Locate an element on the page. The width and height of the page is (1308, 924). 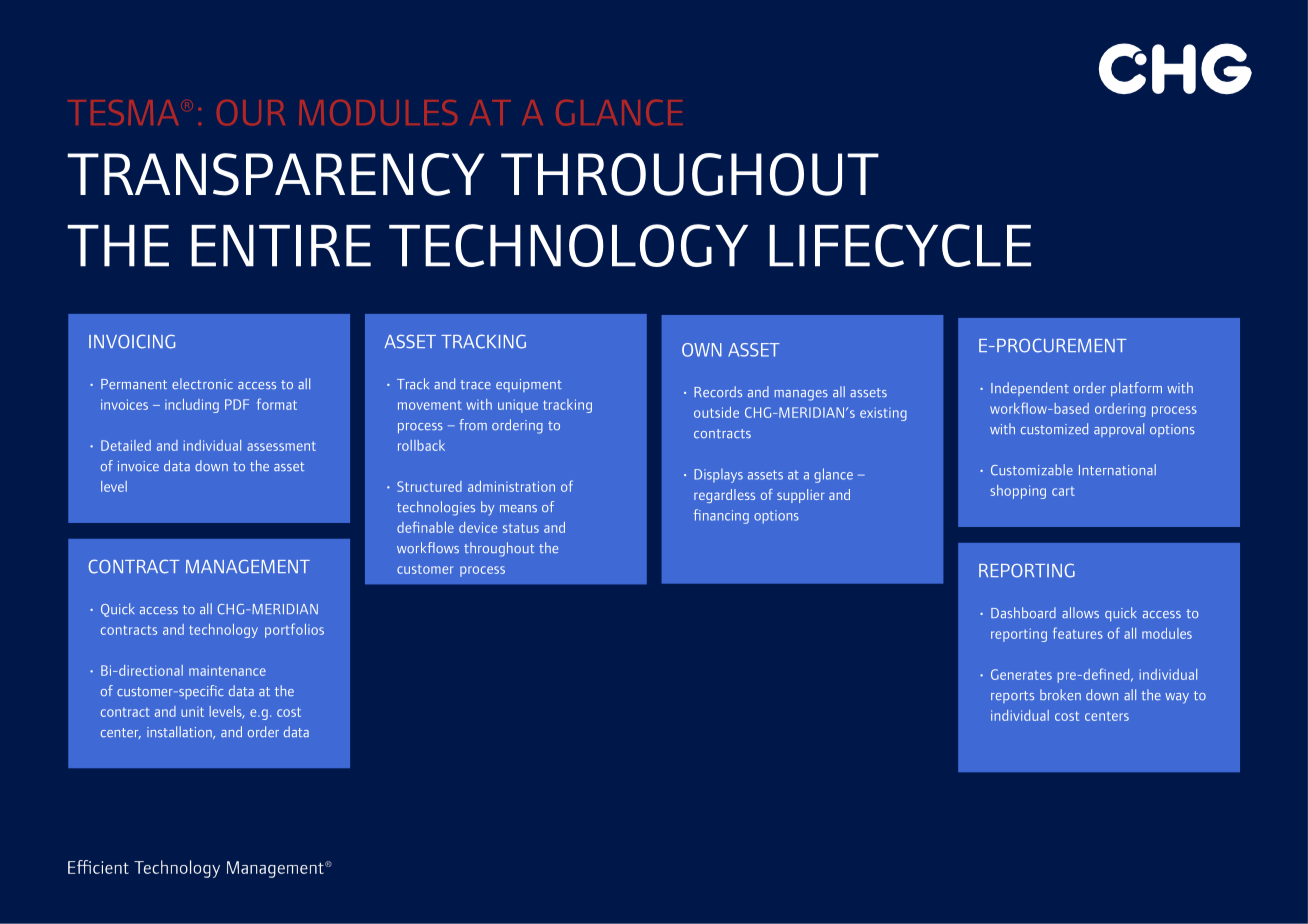
outside is located at coordinates (716, 412).
